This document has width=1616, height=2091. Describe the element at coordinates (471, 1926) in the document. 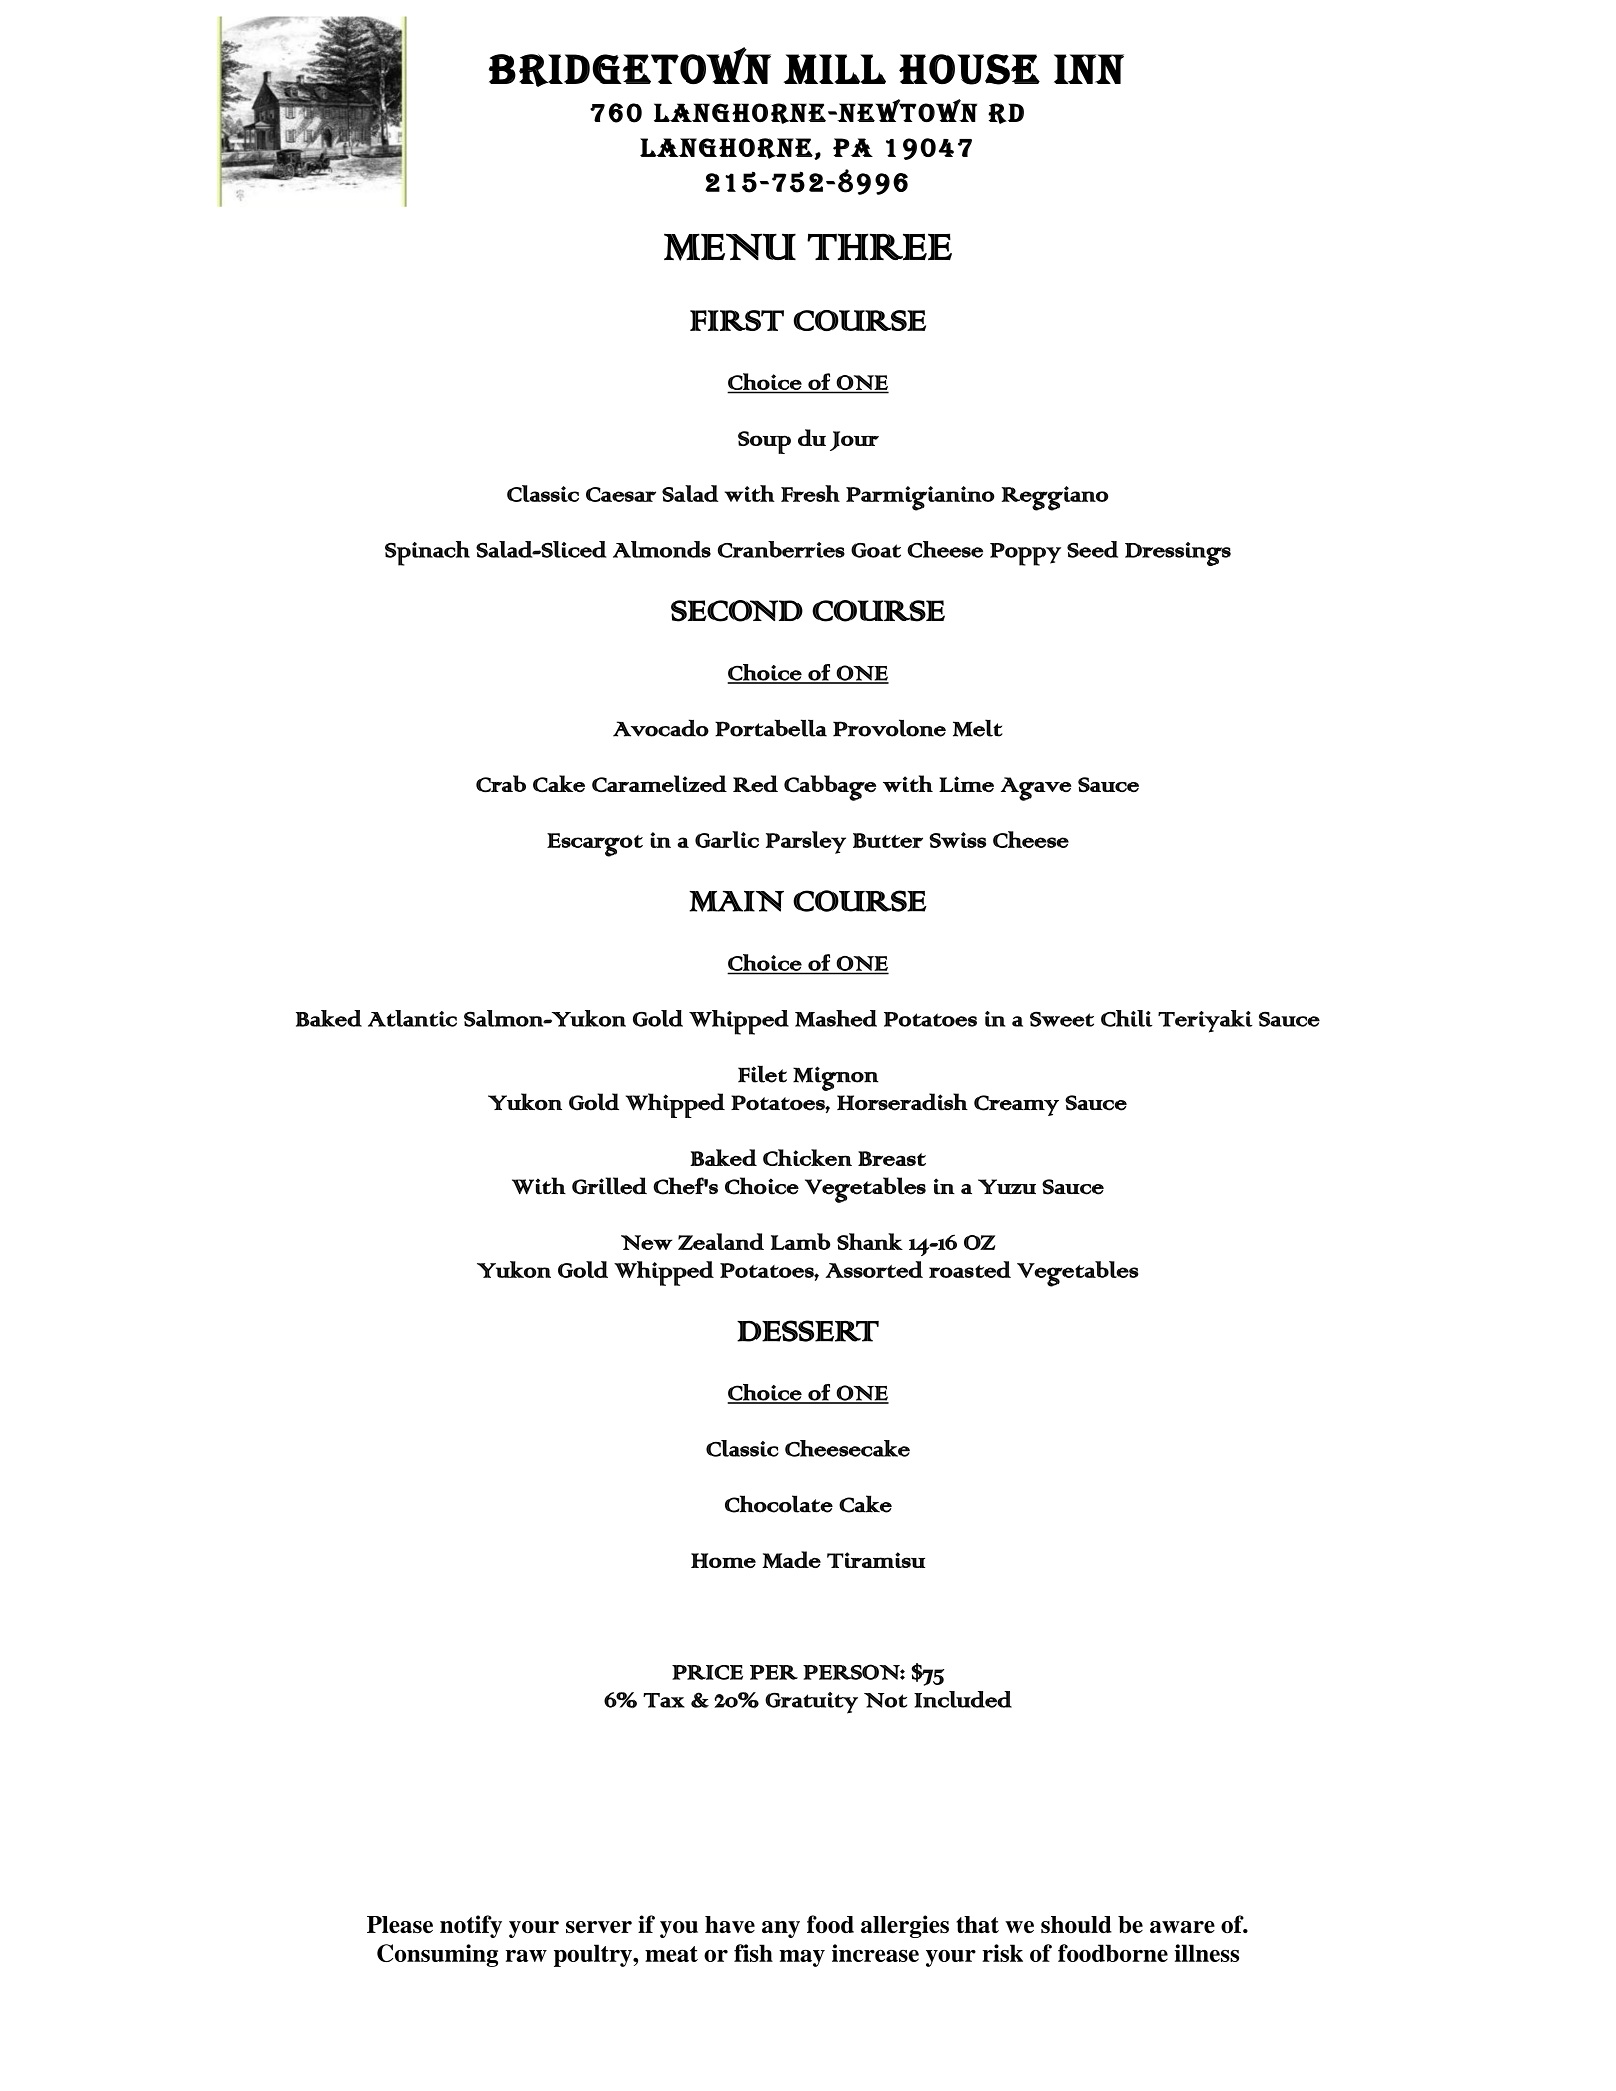

I see `notify` at that location.
